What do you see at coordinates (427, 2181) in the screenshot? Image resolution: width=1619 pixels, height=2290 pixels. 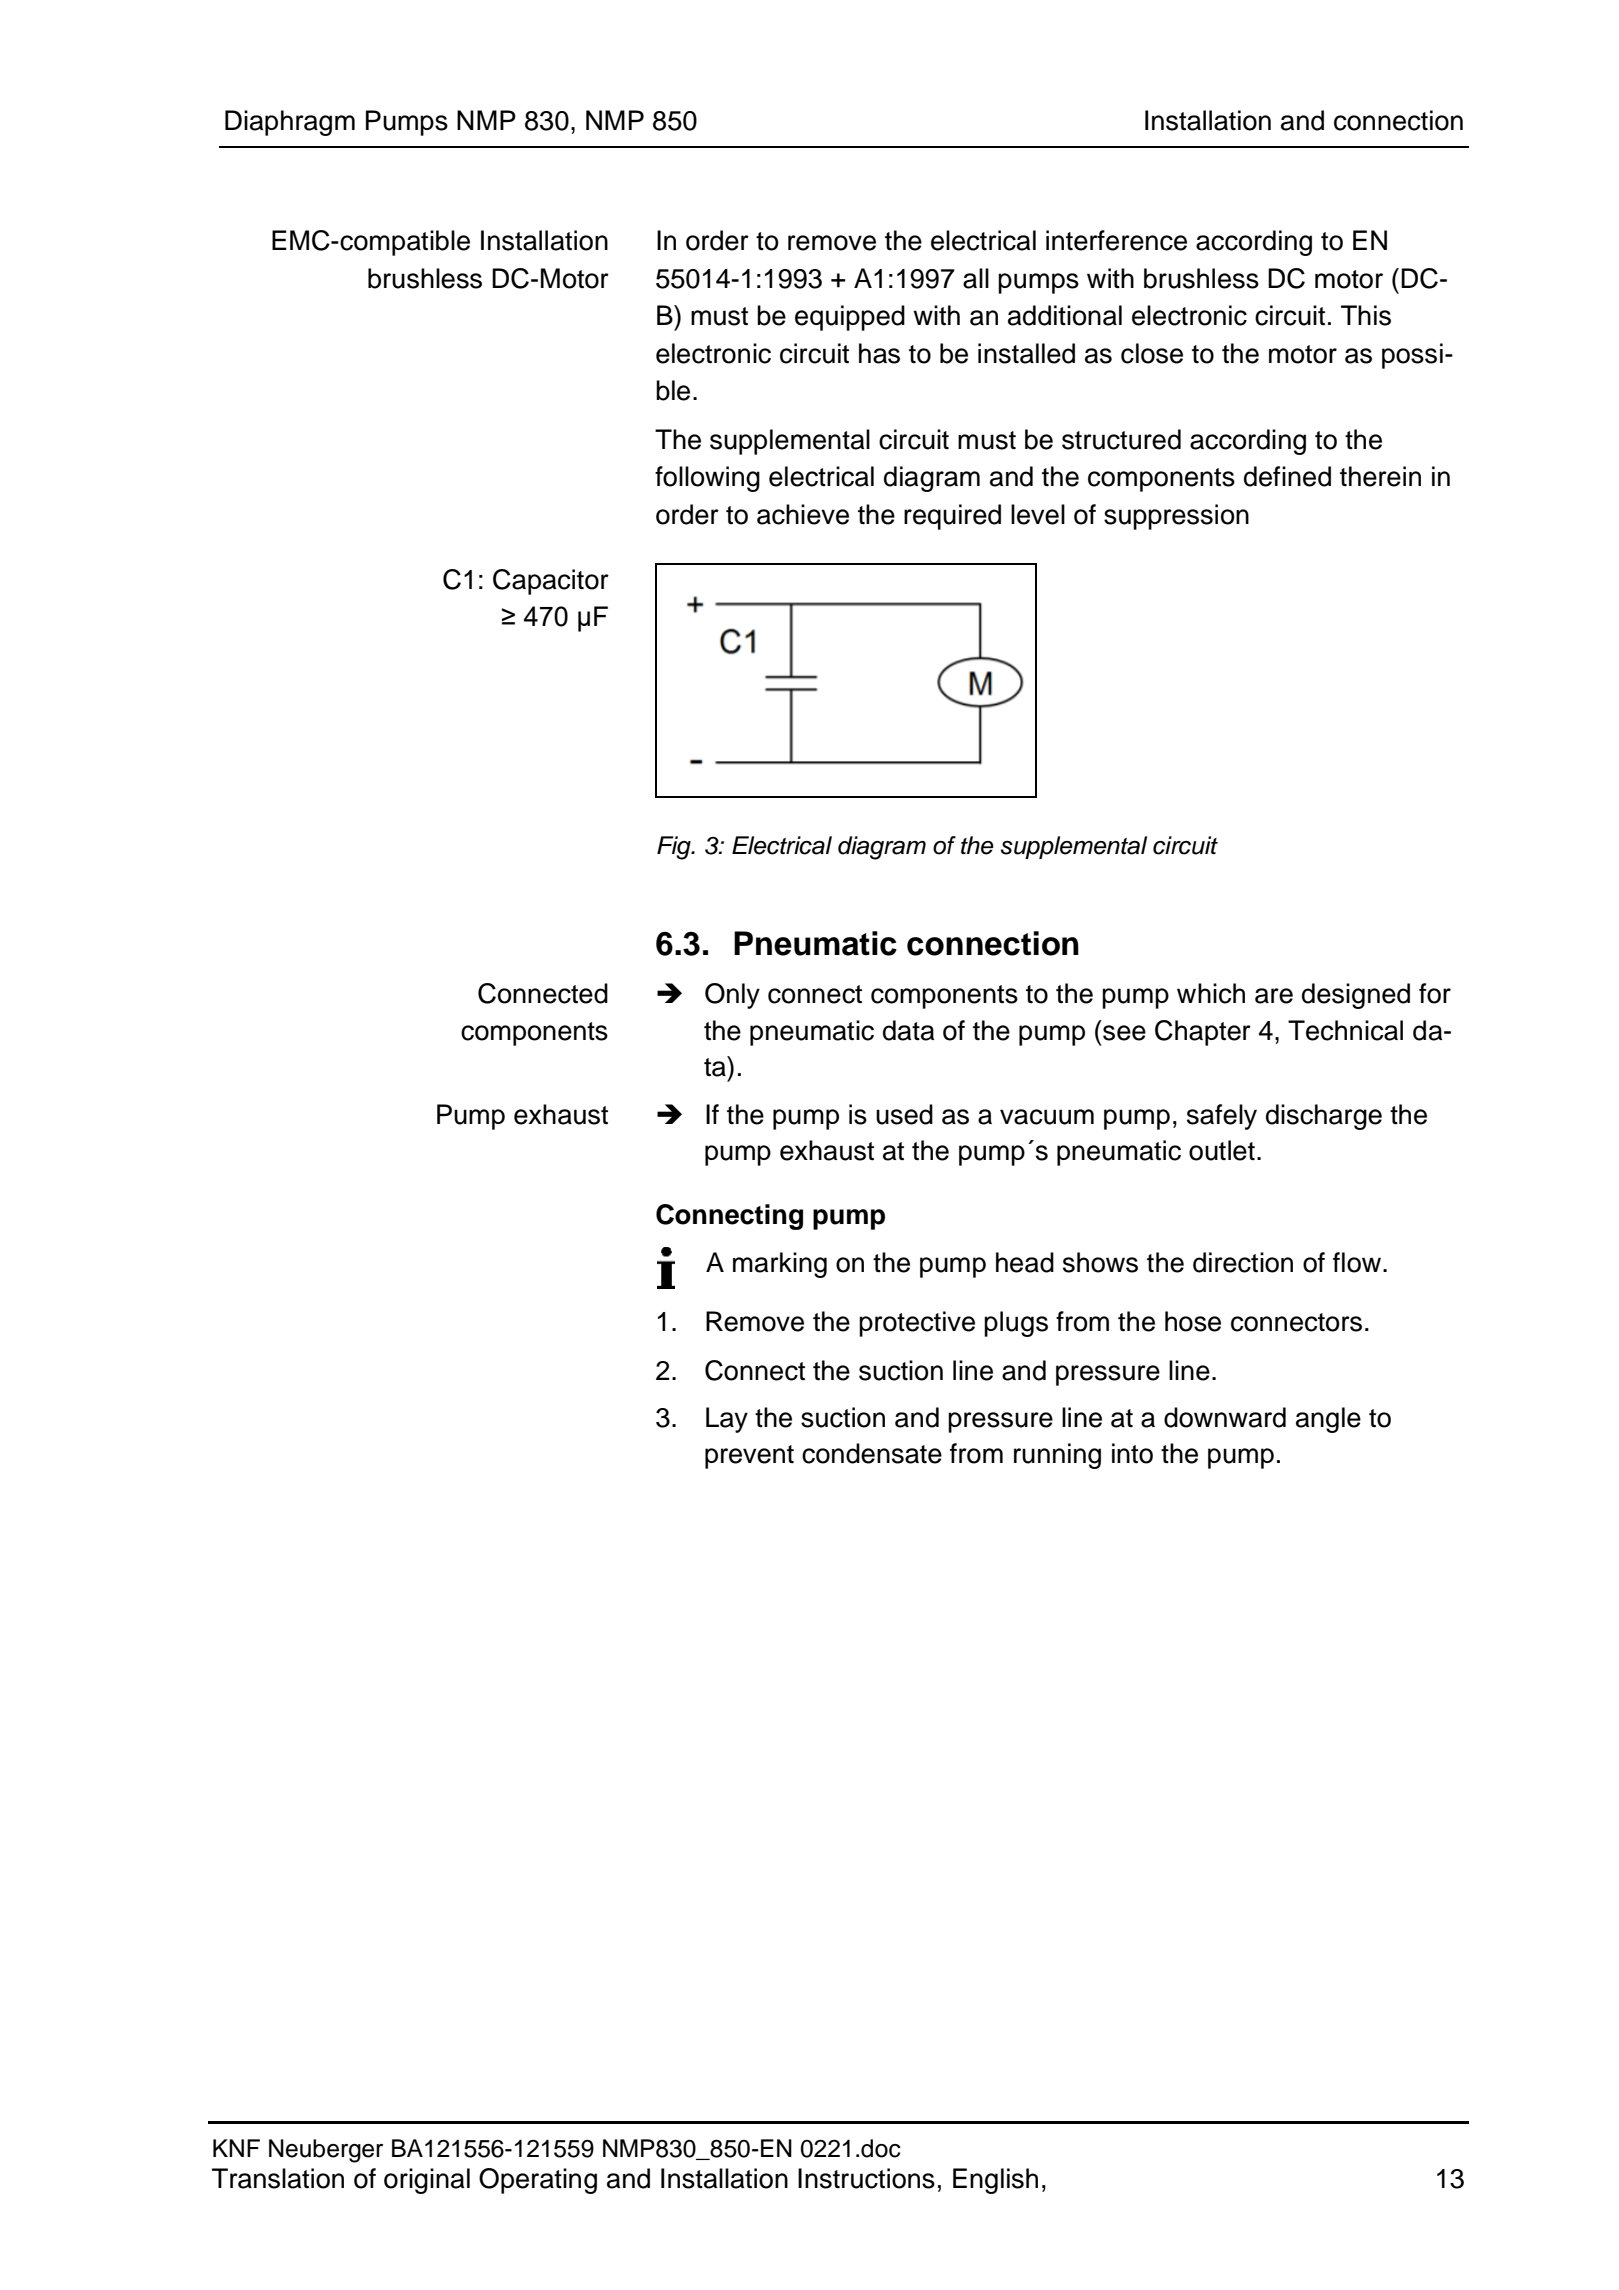 I see `original` at bounding box center [427, 2181].
